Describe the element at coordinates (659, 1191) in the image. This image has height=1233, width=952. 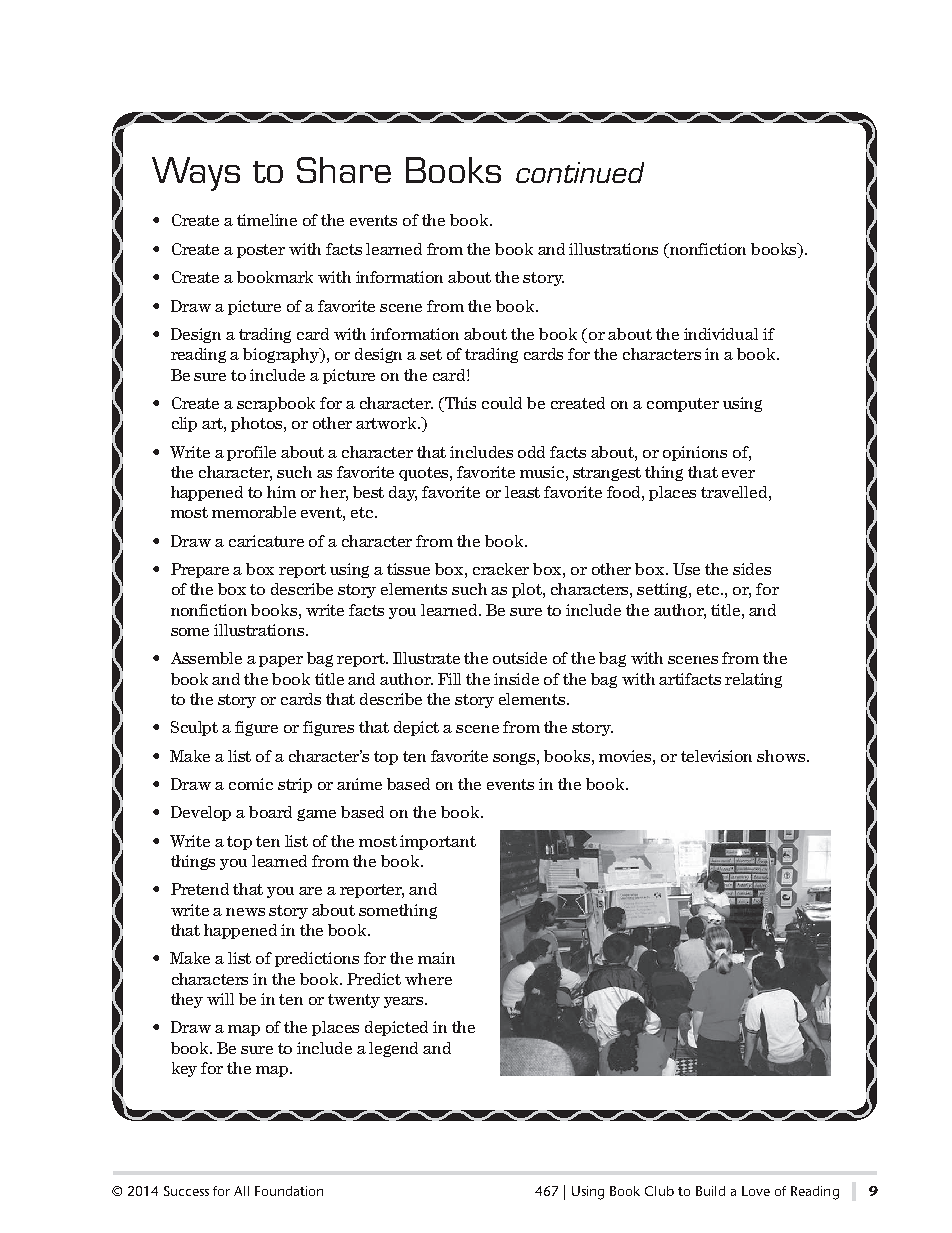
I see `Club` at that location.
